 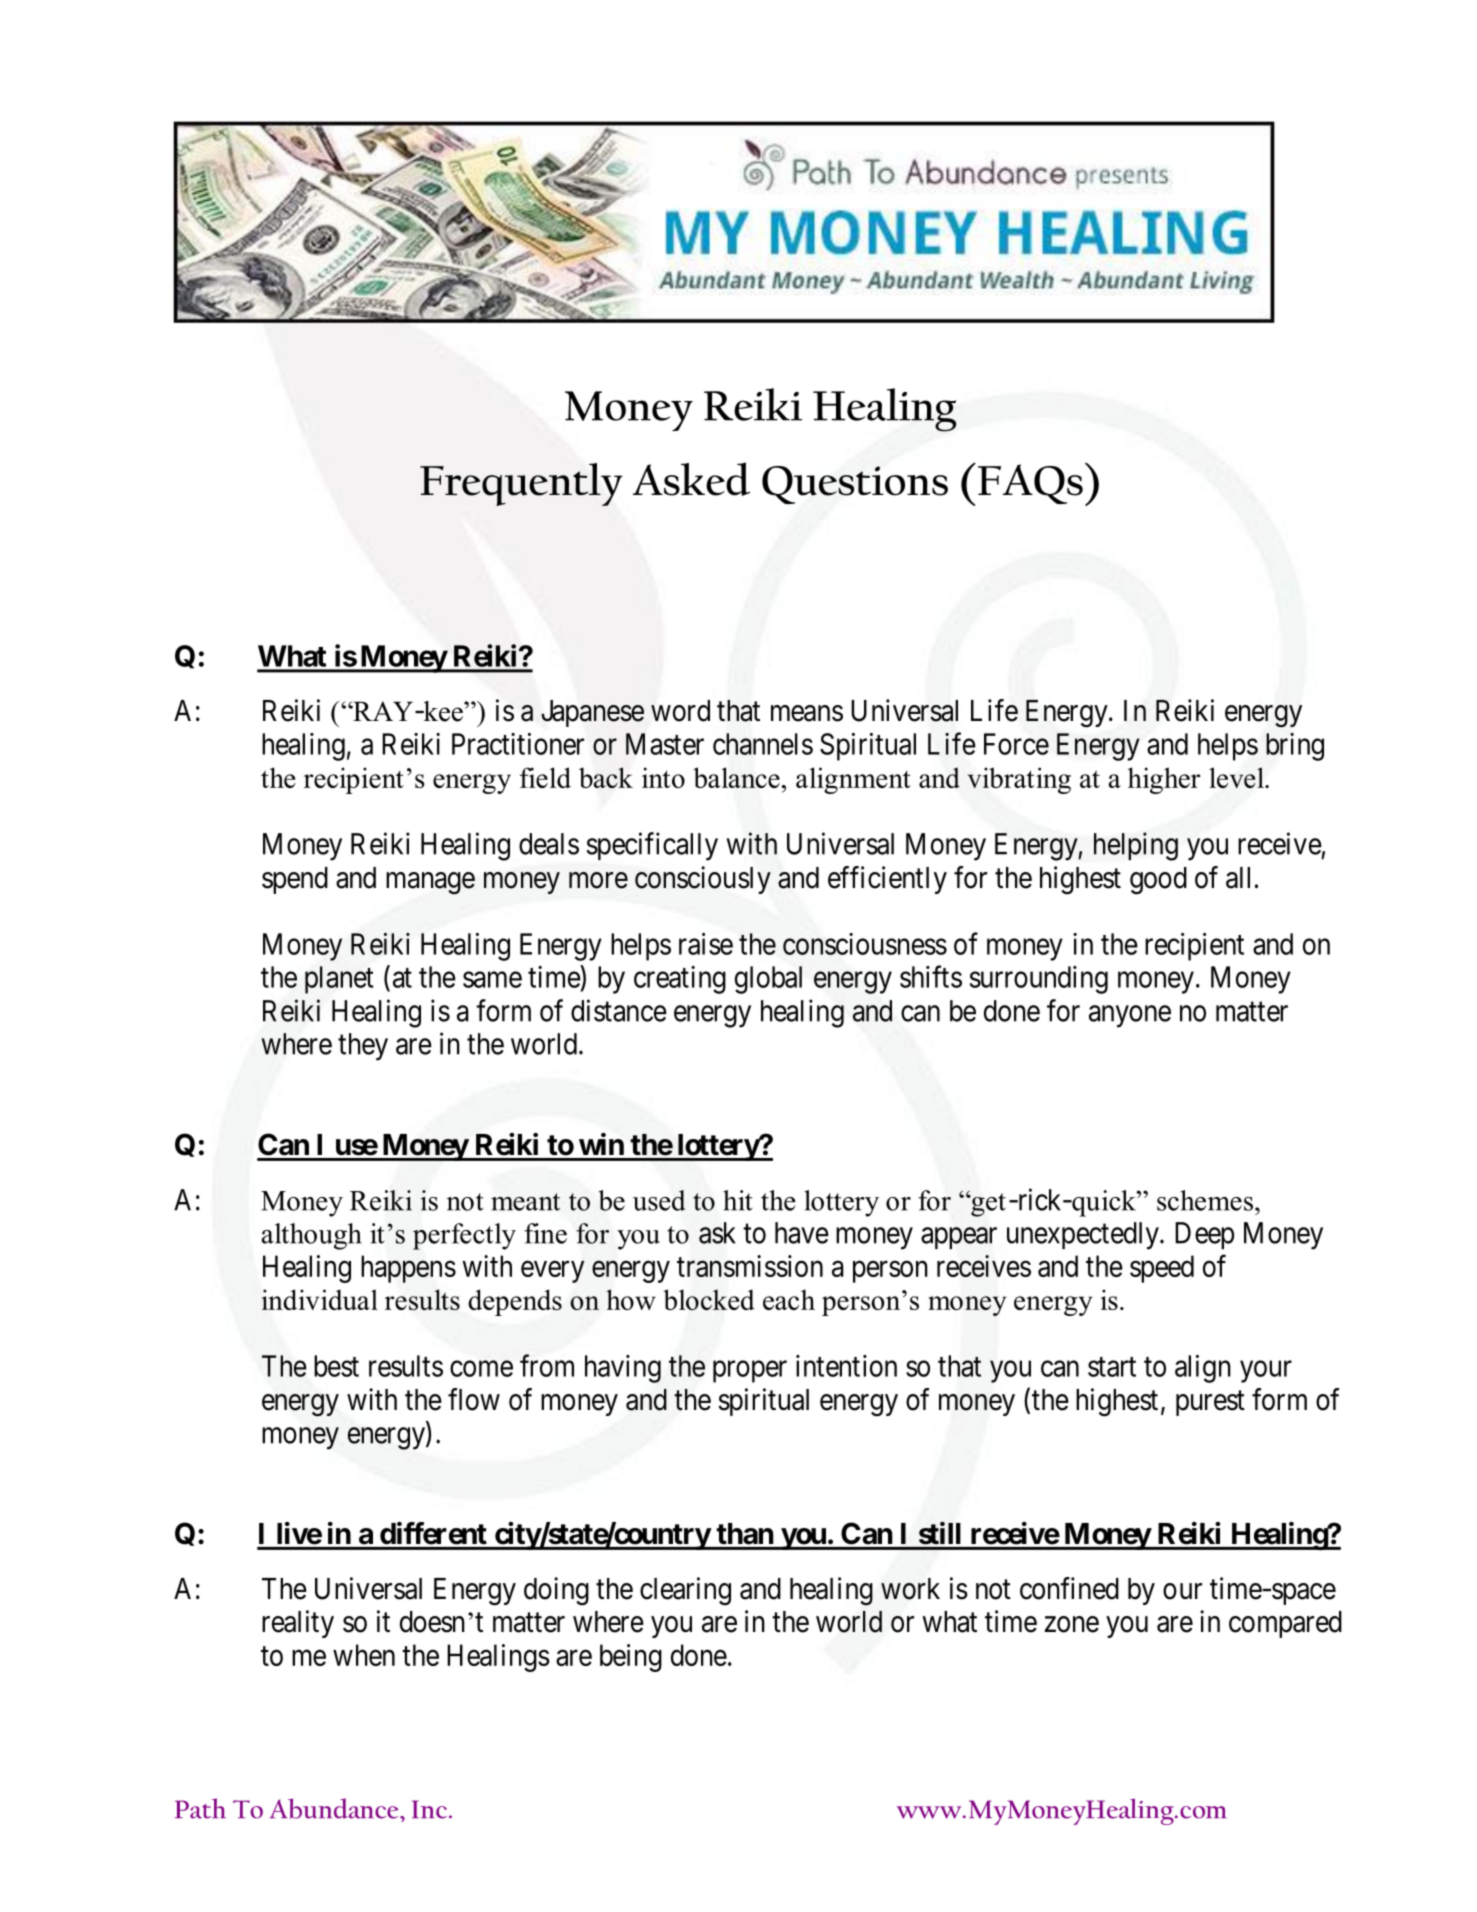 What do you see at coordinates (521, 484) in the screenshot?
I see `Frequently` at bounding box center [521, 484].
